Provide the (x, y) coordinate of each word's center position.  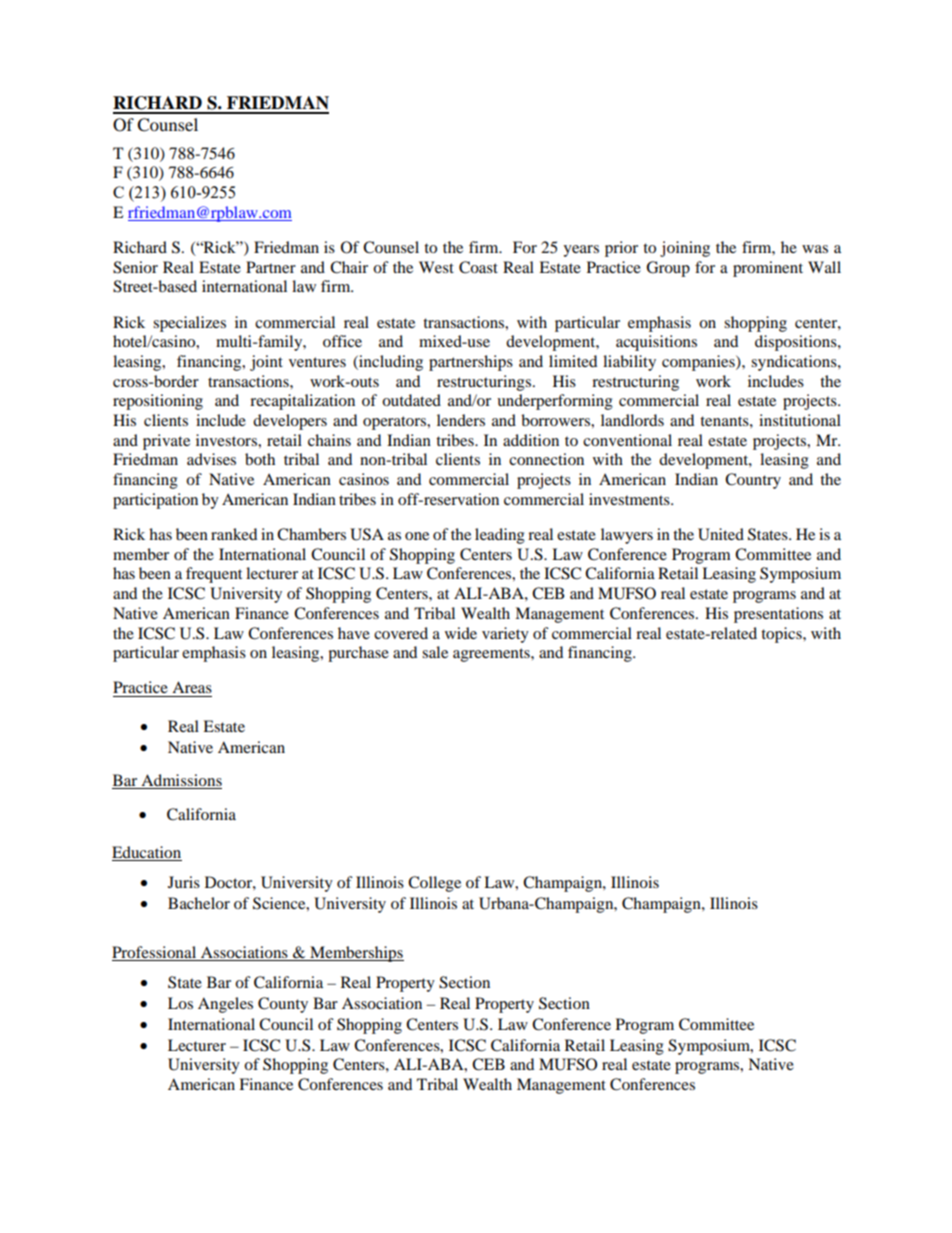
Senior (135, 267)
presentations (778, 615)
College (434, 884)
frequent (214, 575)
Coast (478, 267)
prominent (768, 269)
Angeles (225, 1005)
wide (461, 633)
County (283, 1005)
